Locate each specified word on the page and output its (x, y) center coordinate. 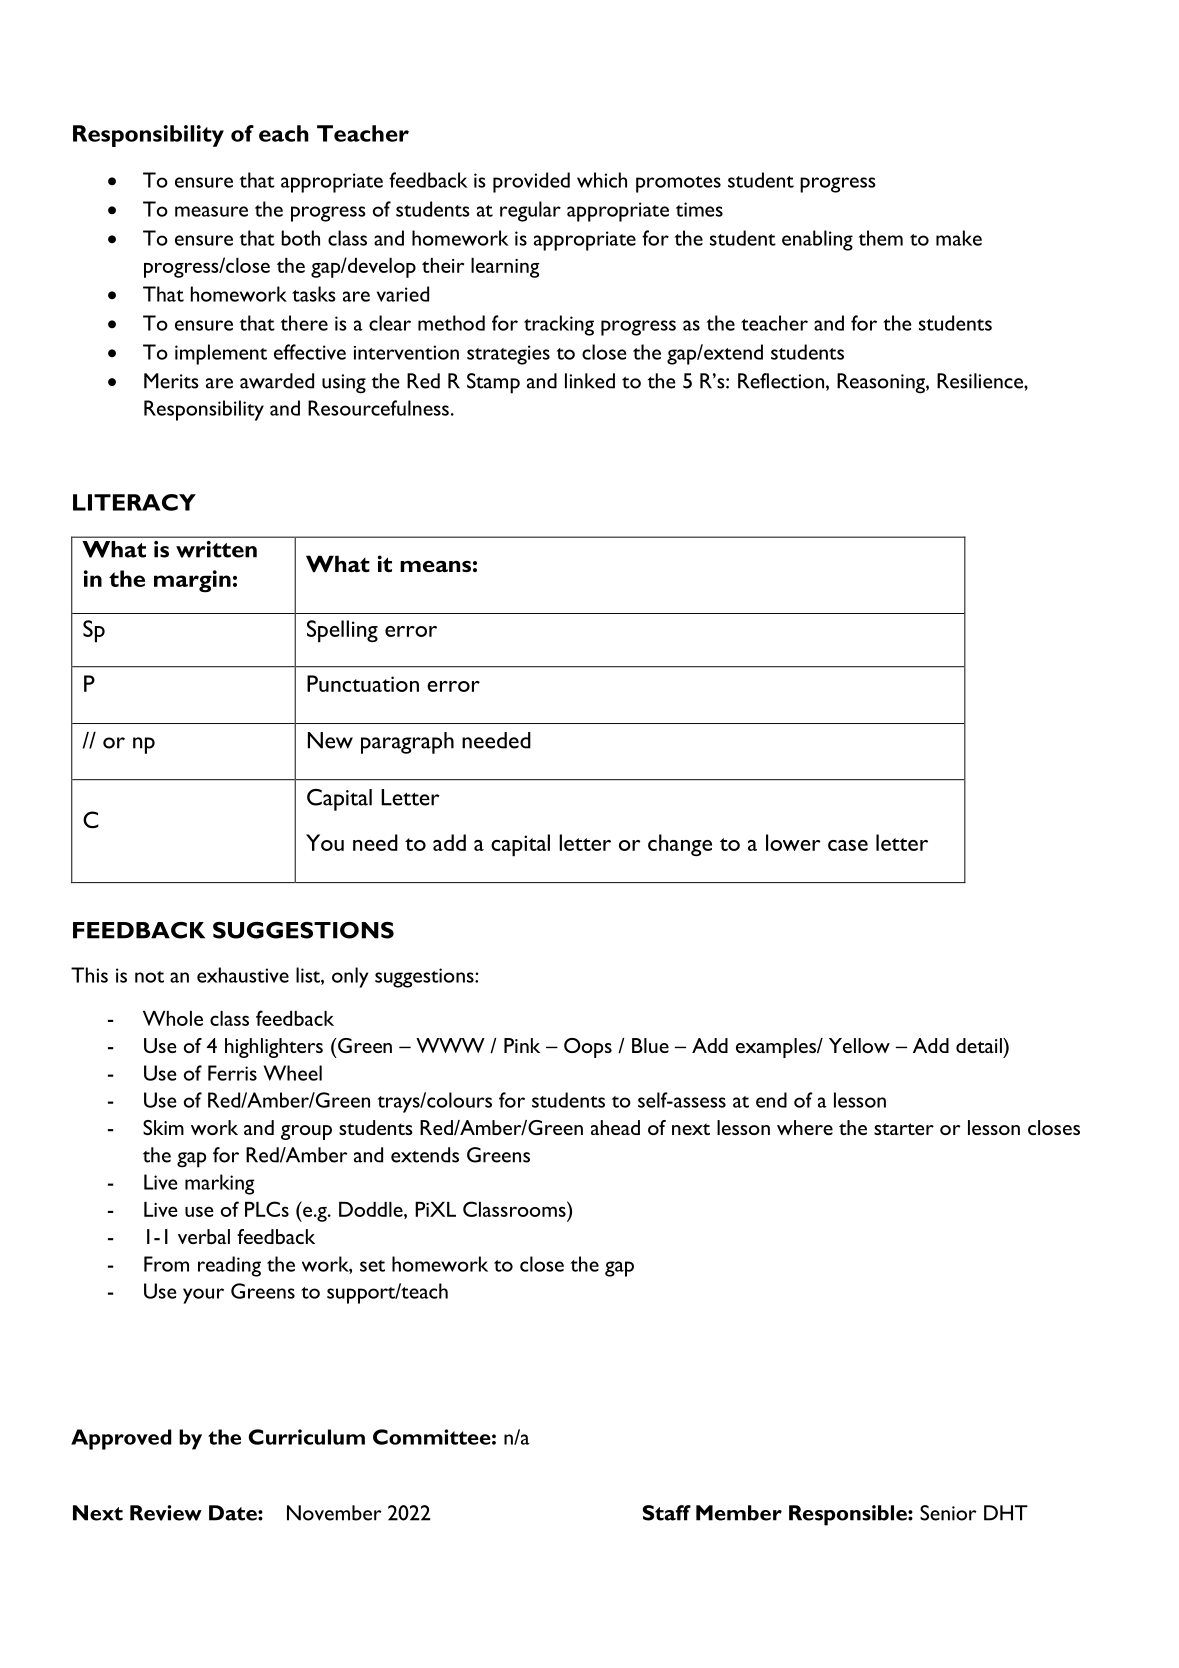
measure (211, 211)
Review (166, 1513)
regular (530, 211)
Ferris (232, 1073)
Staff (667, 1513)
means (435, 566)
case (848, 845)
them (881, 238)
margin (192, 581)
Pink (522, 1045)
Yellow (859, 1045)
